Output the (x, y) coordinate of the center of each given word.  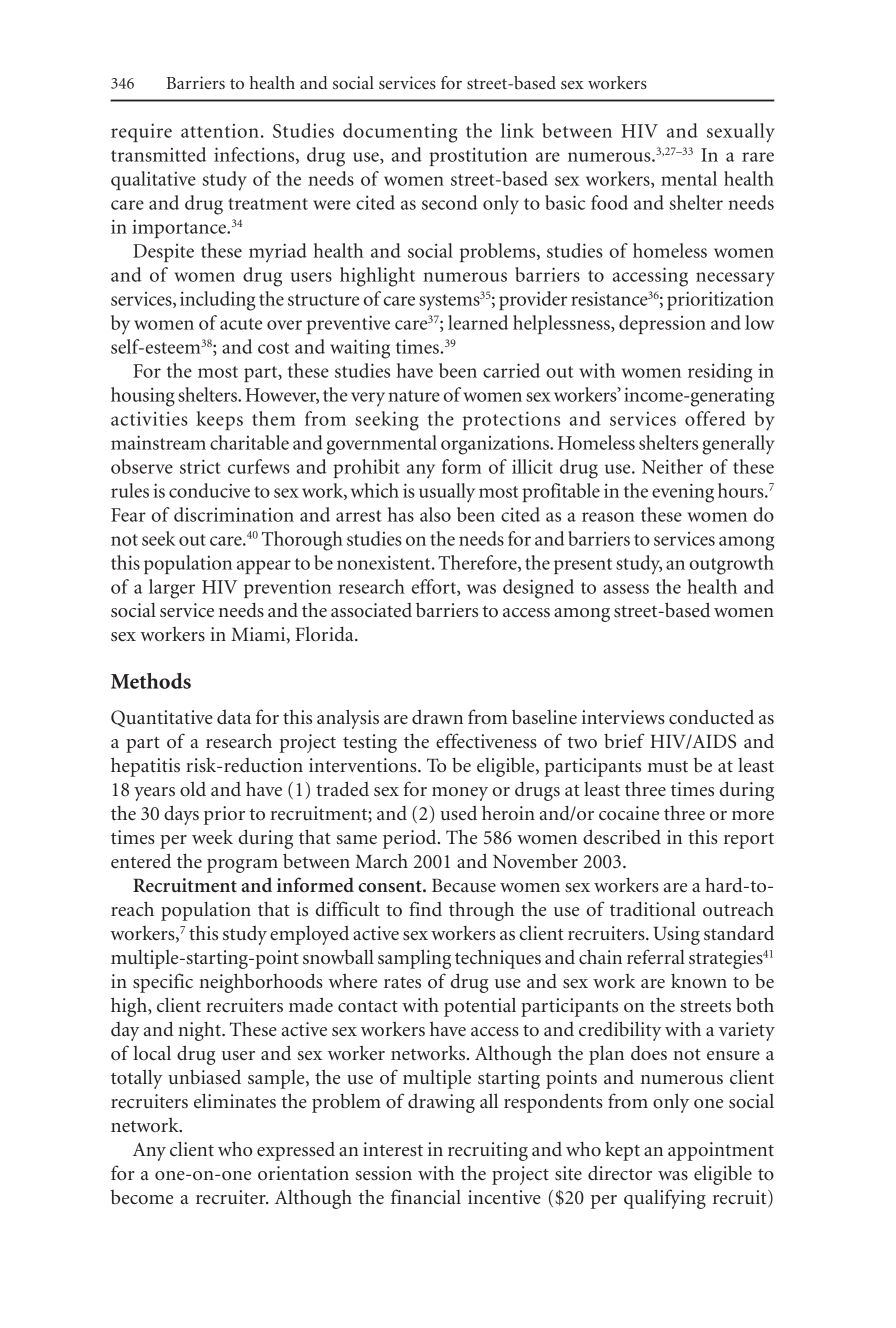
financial (426, 1196)
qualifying (665, 1199)
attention (220, 131)
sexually (741, 133)
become (141, 1197)
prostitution (478, 156)
